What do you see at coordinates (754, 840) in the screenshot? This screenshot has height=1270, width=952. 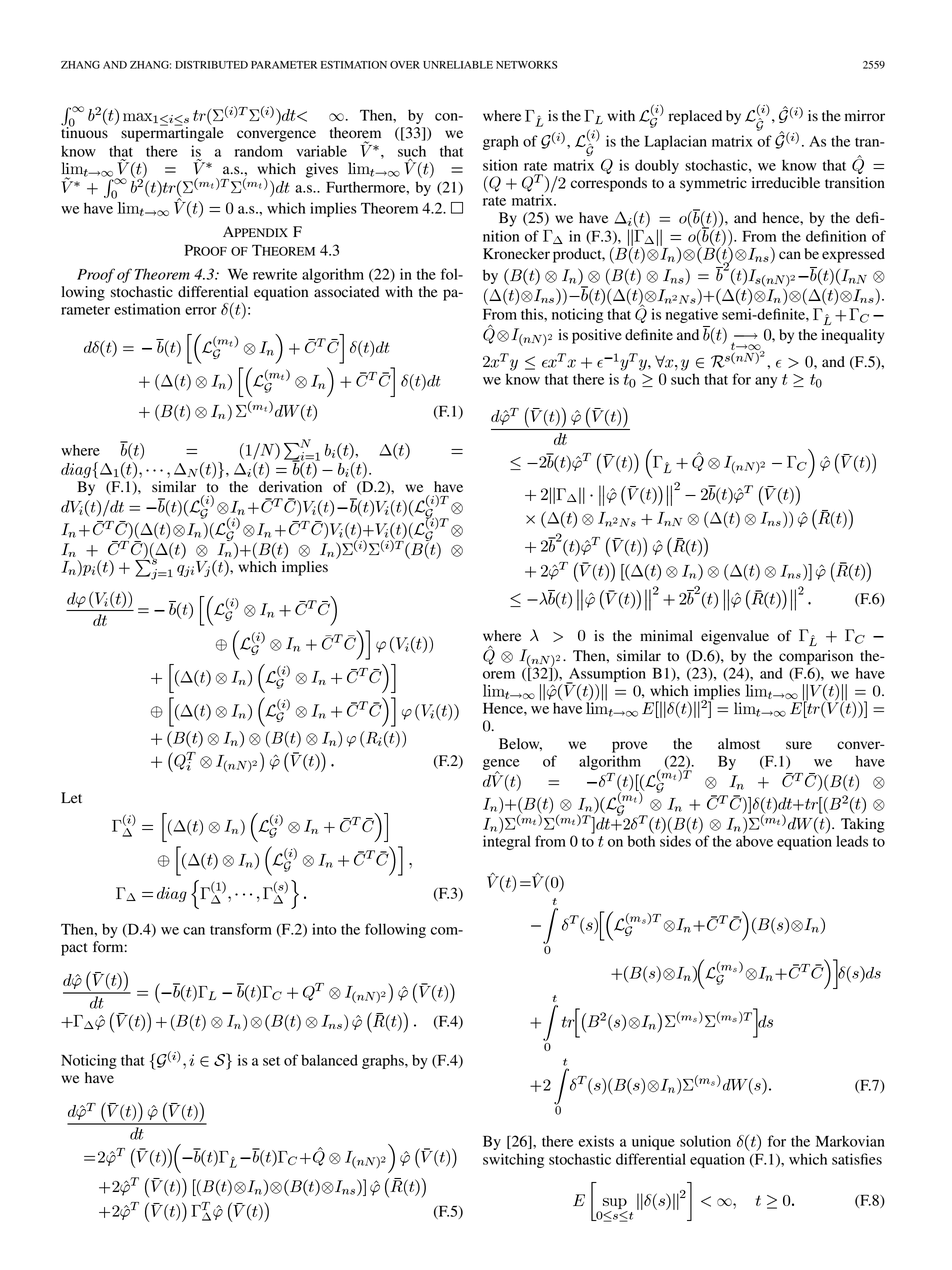 I see `above` at bounding box center [754, 840].
